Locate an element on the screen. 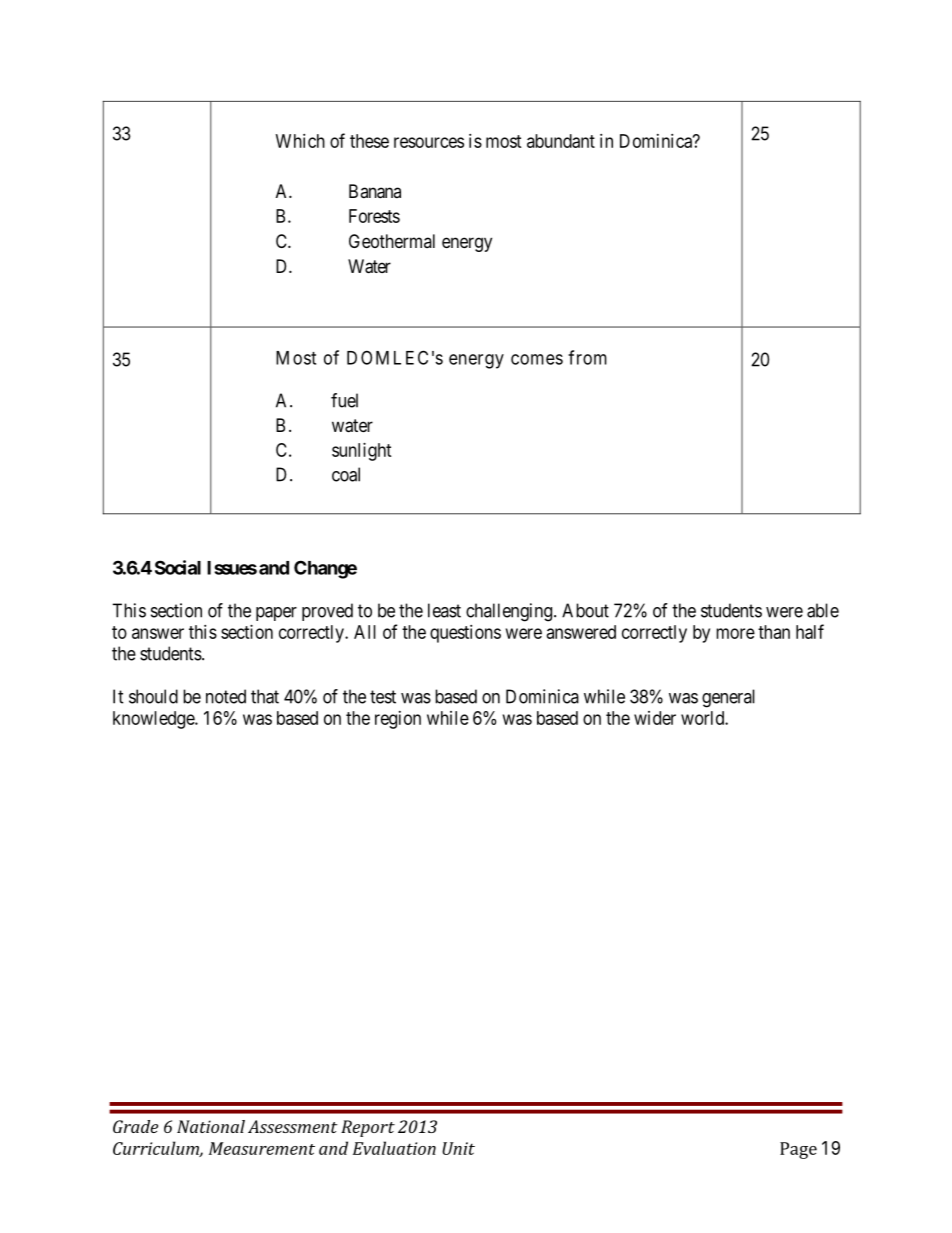 This screenshot has width=952, height=1233. Which is located at coordinates (300, 141).
